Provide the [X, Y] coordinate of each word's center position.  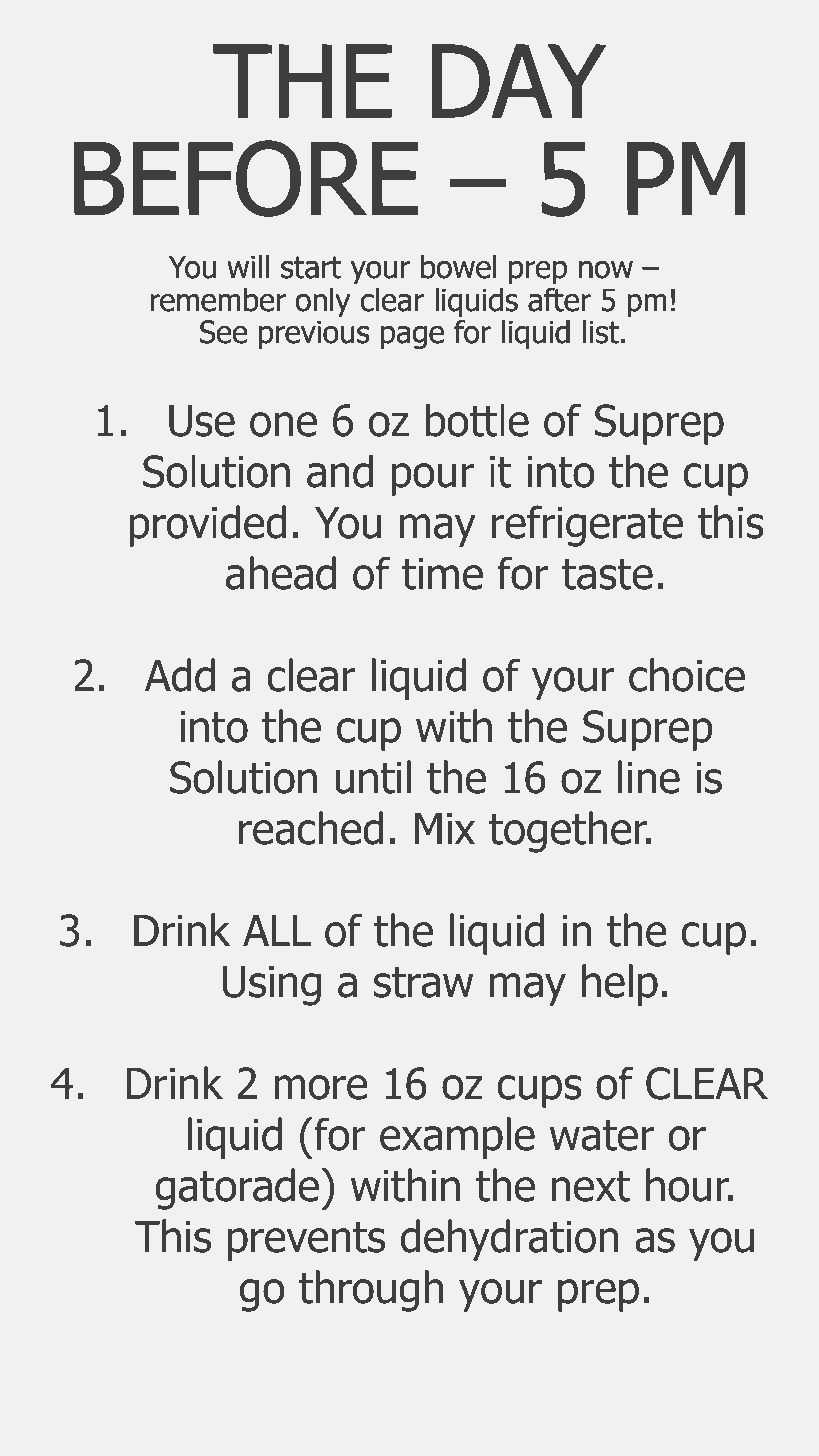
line [649, 777]
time [442, 574]
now [606, 270]
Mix [445, 828]
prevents [306, 1241]
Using [271, 986]
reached [311, 828]
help [620, 985]
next [591, 1186]
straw [423, 982]
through [371, 1291]
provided [207, 526]
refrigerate [587, 526]
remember [218, 299]
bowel [459, 266]
